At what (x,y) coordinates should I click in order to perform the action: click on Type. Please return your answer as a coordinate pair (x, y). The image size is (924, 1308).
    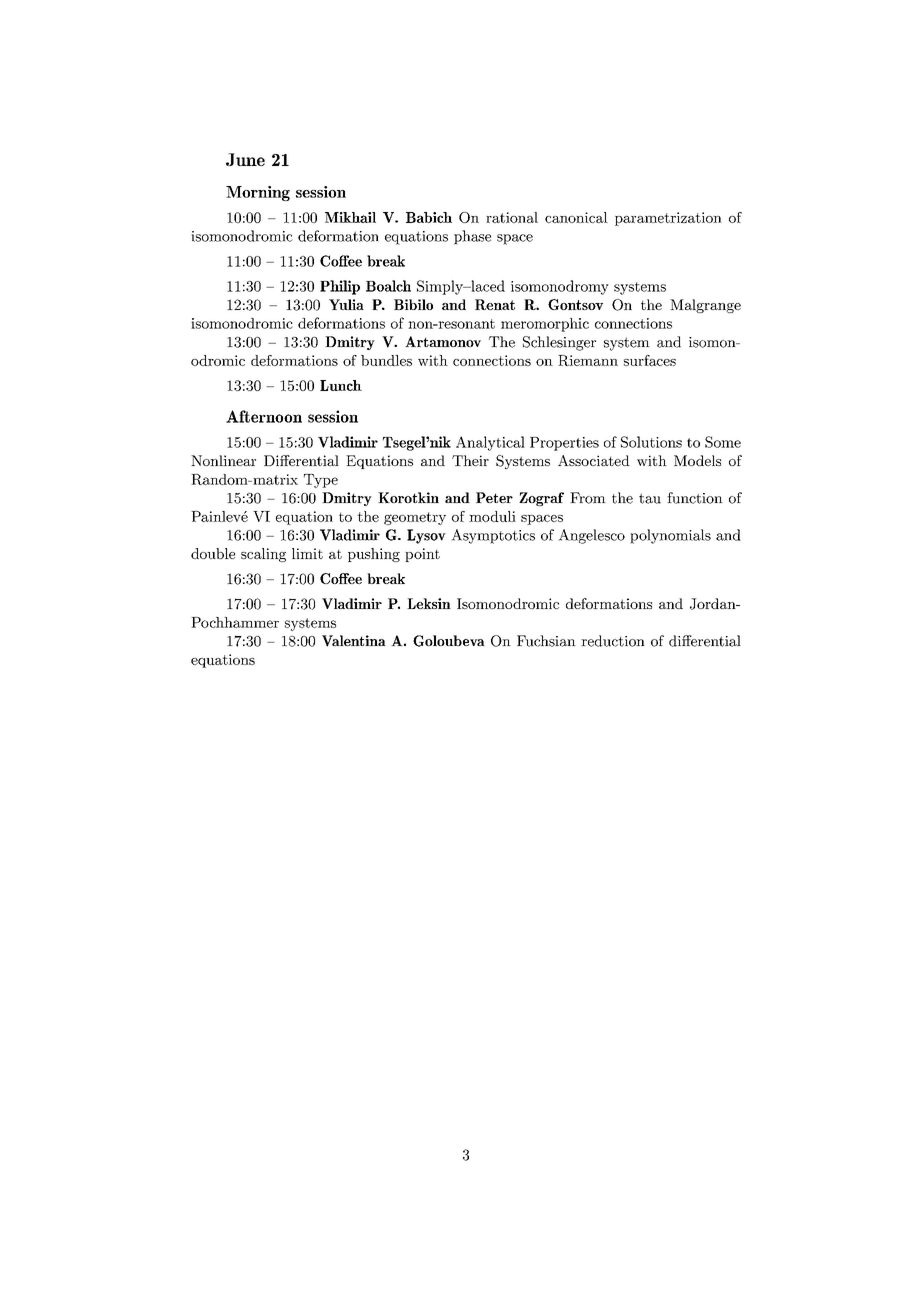
    Looking at the image, I should click on (321, 481).
